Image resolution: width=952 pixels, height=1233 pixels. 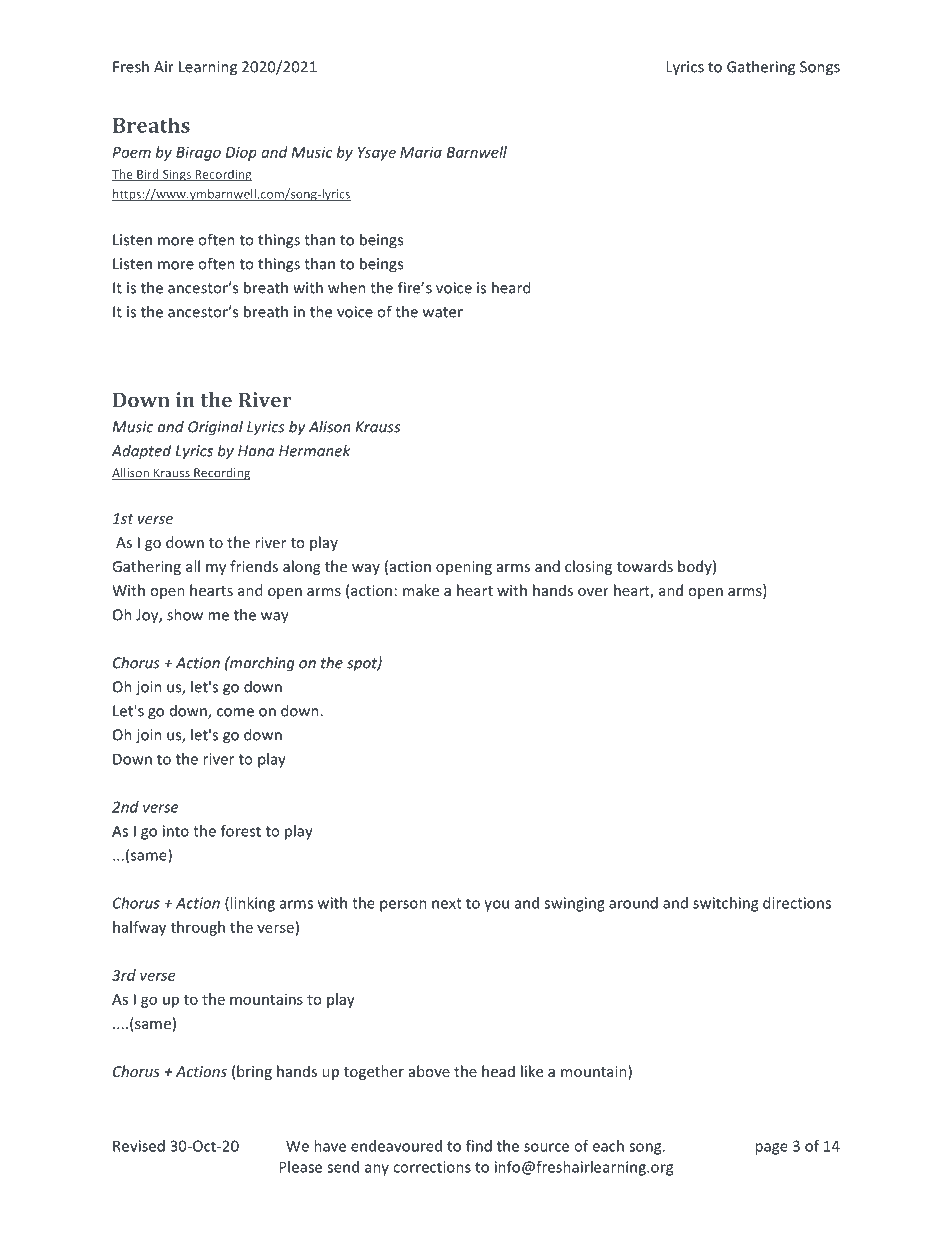 What do you see at coordinates (479, 1146) in the screenshot?
I see `find` at bounding box center [479, 1146].
